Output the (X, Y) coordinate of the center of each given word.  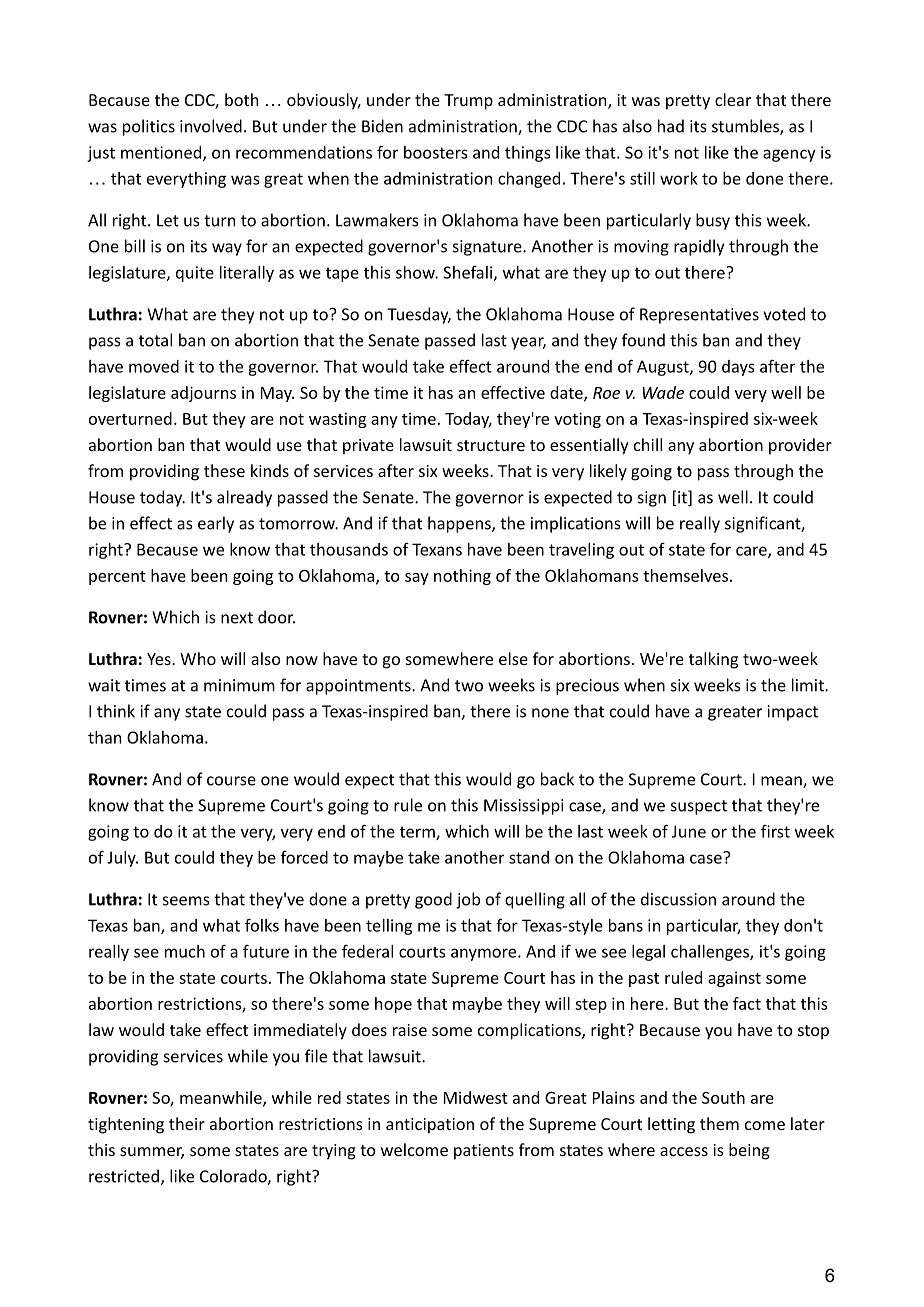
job (468, 900)
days (738, 368)
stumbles (746, 127)
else (513, 658)
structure (491, 445)
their (187, 1123)
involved (211, 126)
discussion (678, 899)
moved (154, 366)
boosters (435, 152)
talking (713, 660)
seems (186, 901)
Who (198, 658)
